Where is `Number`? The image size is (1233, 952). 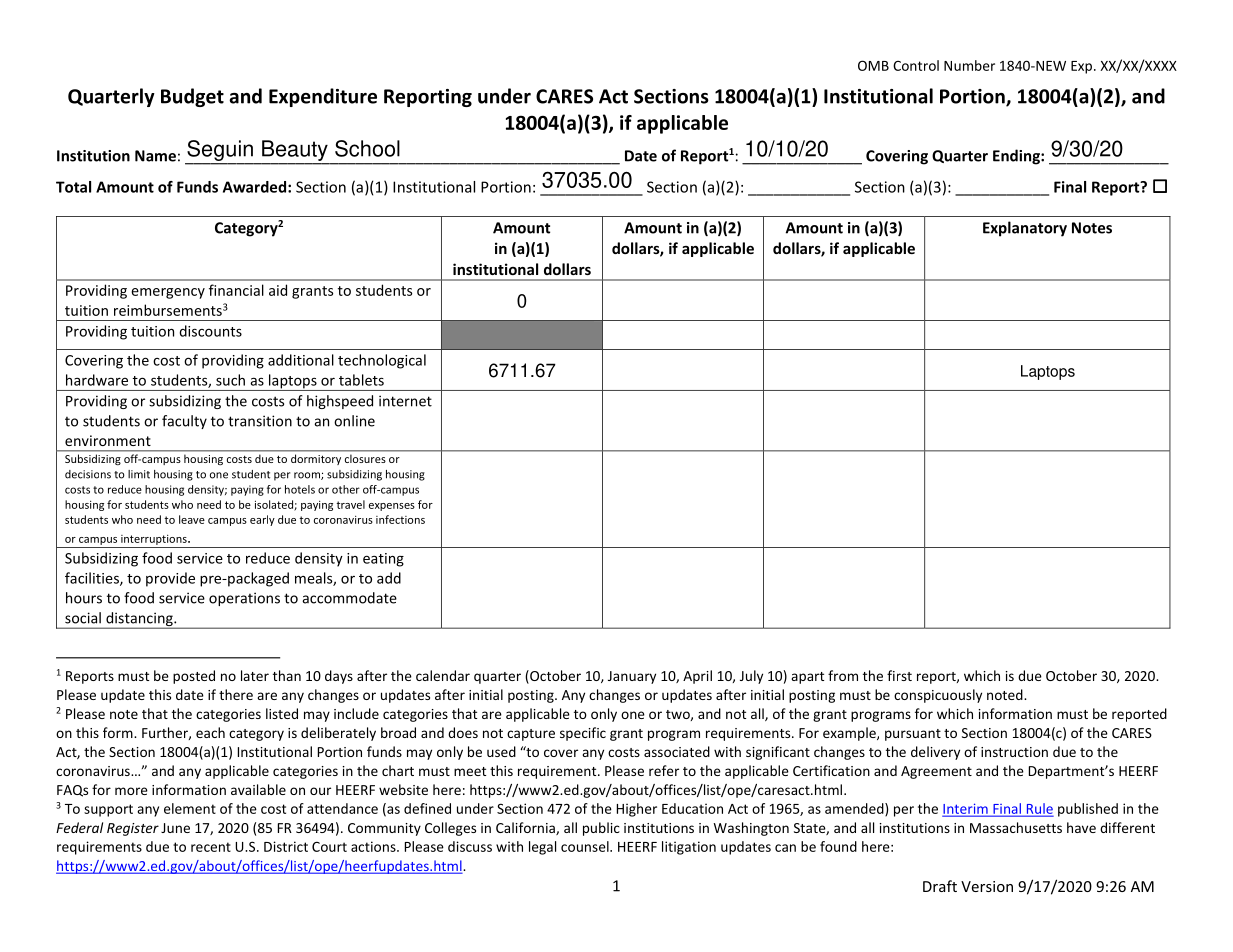
Number is located at coordinates (969, 65).
